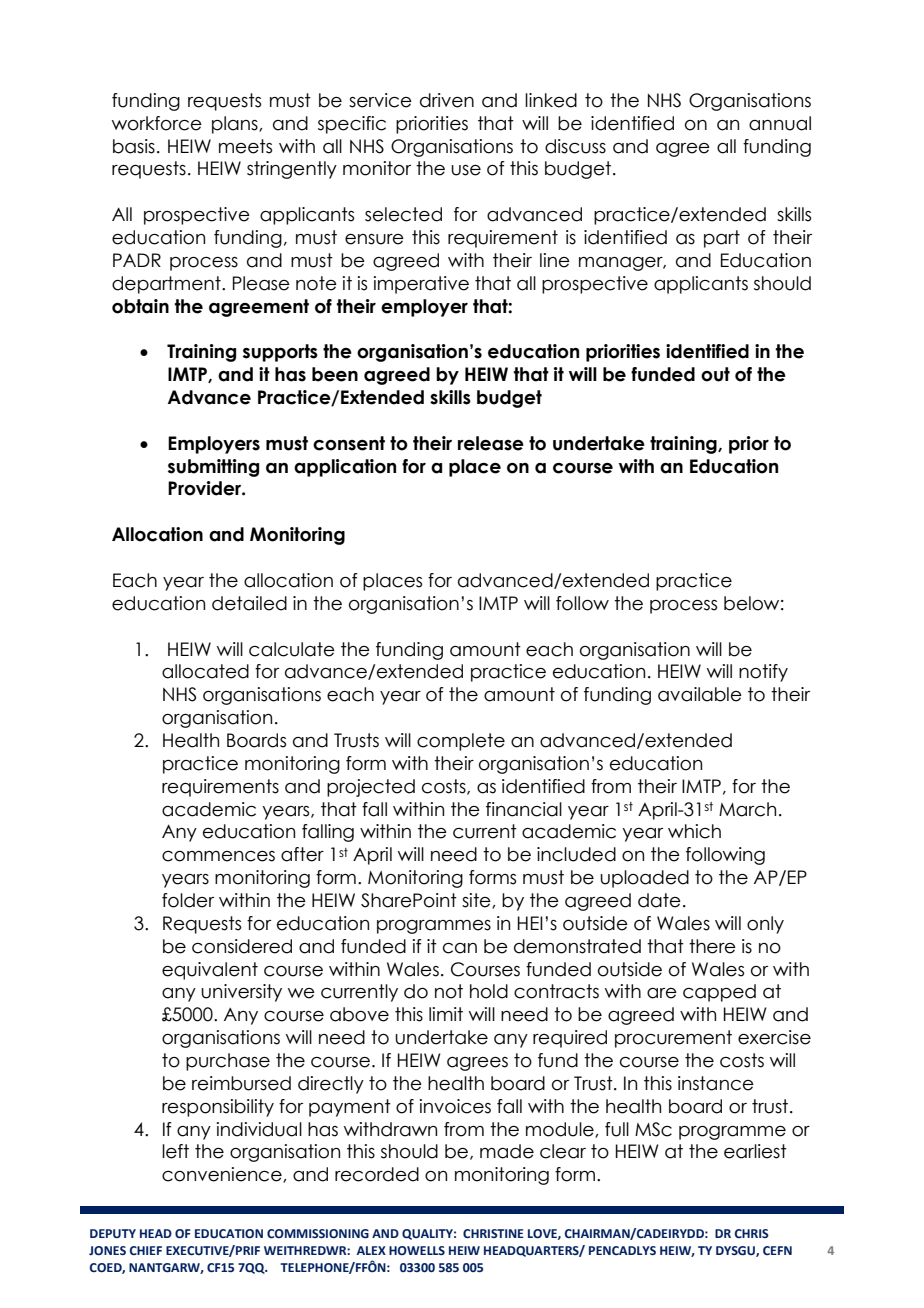  I want to click on workforce, so click(157, 123).
